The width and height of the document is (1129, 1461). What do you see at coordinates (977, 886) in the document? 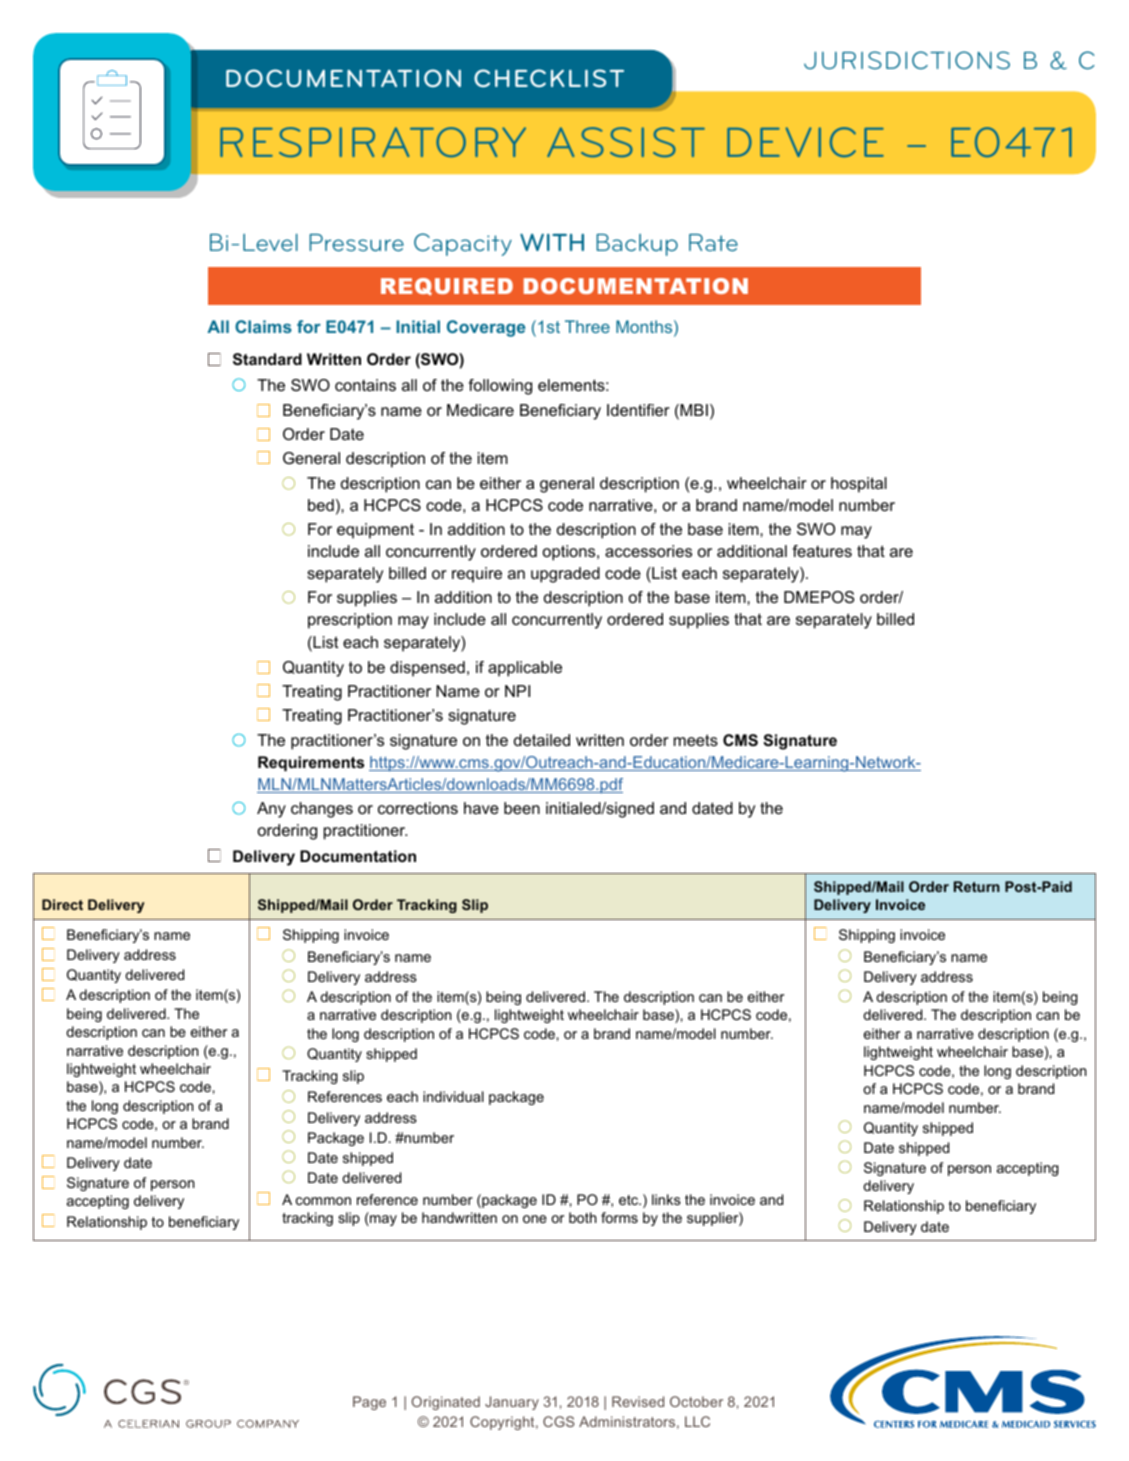
I see `Return` at bounding box center [977, 886].
